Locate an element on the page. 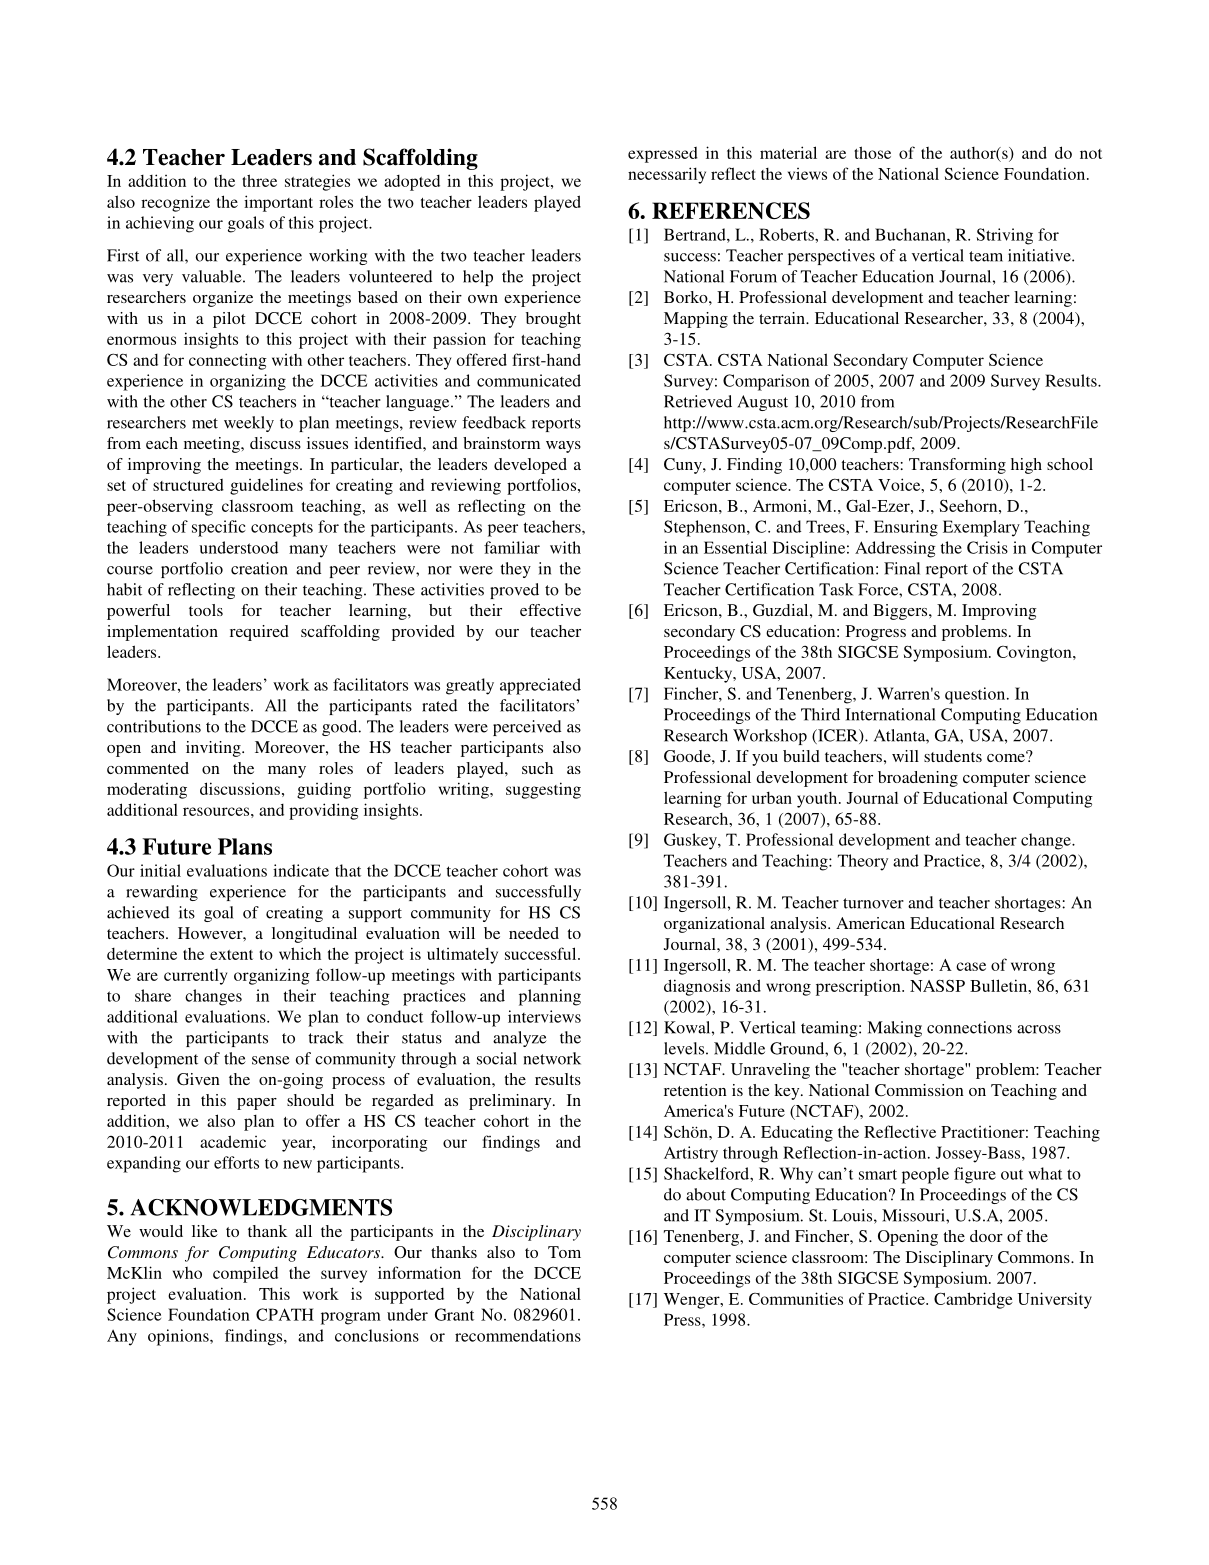 The image size is (1209, 1565). inviting is located at coordinates (214, 749).
